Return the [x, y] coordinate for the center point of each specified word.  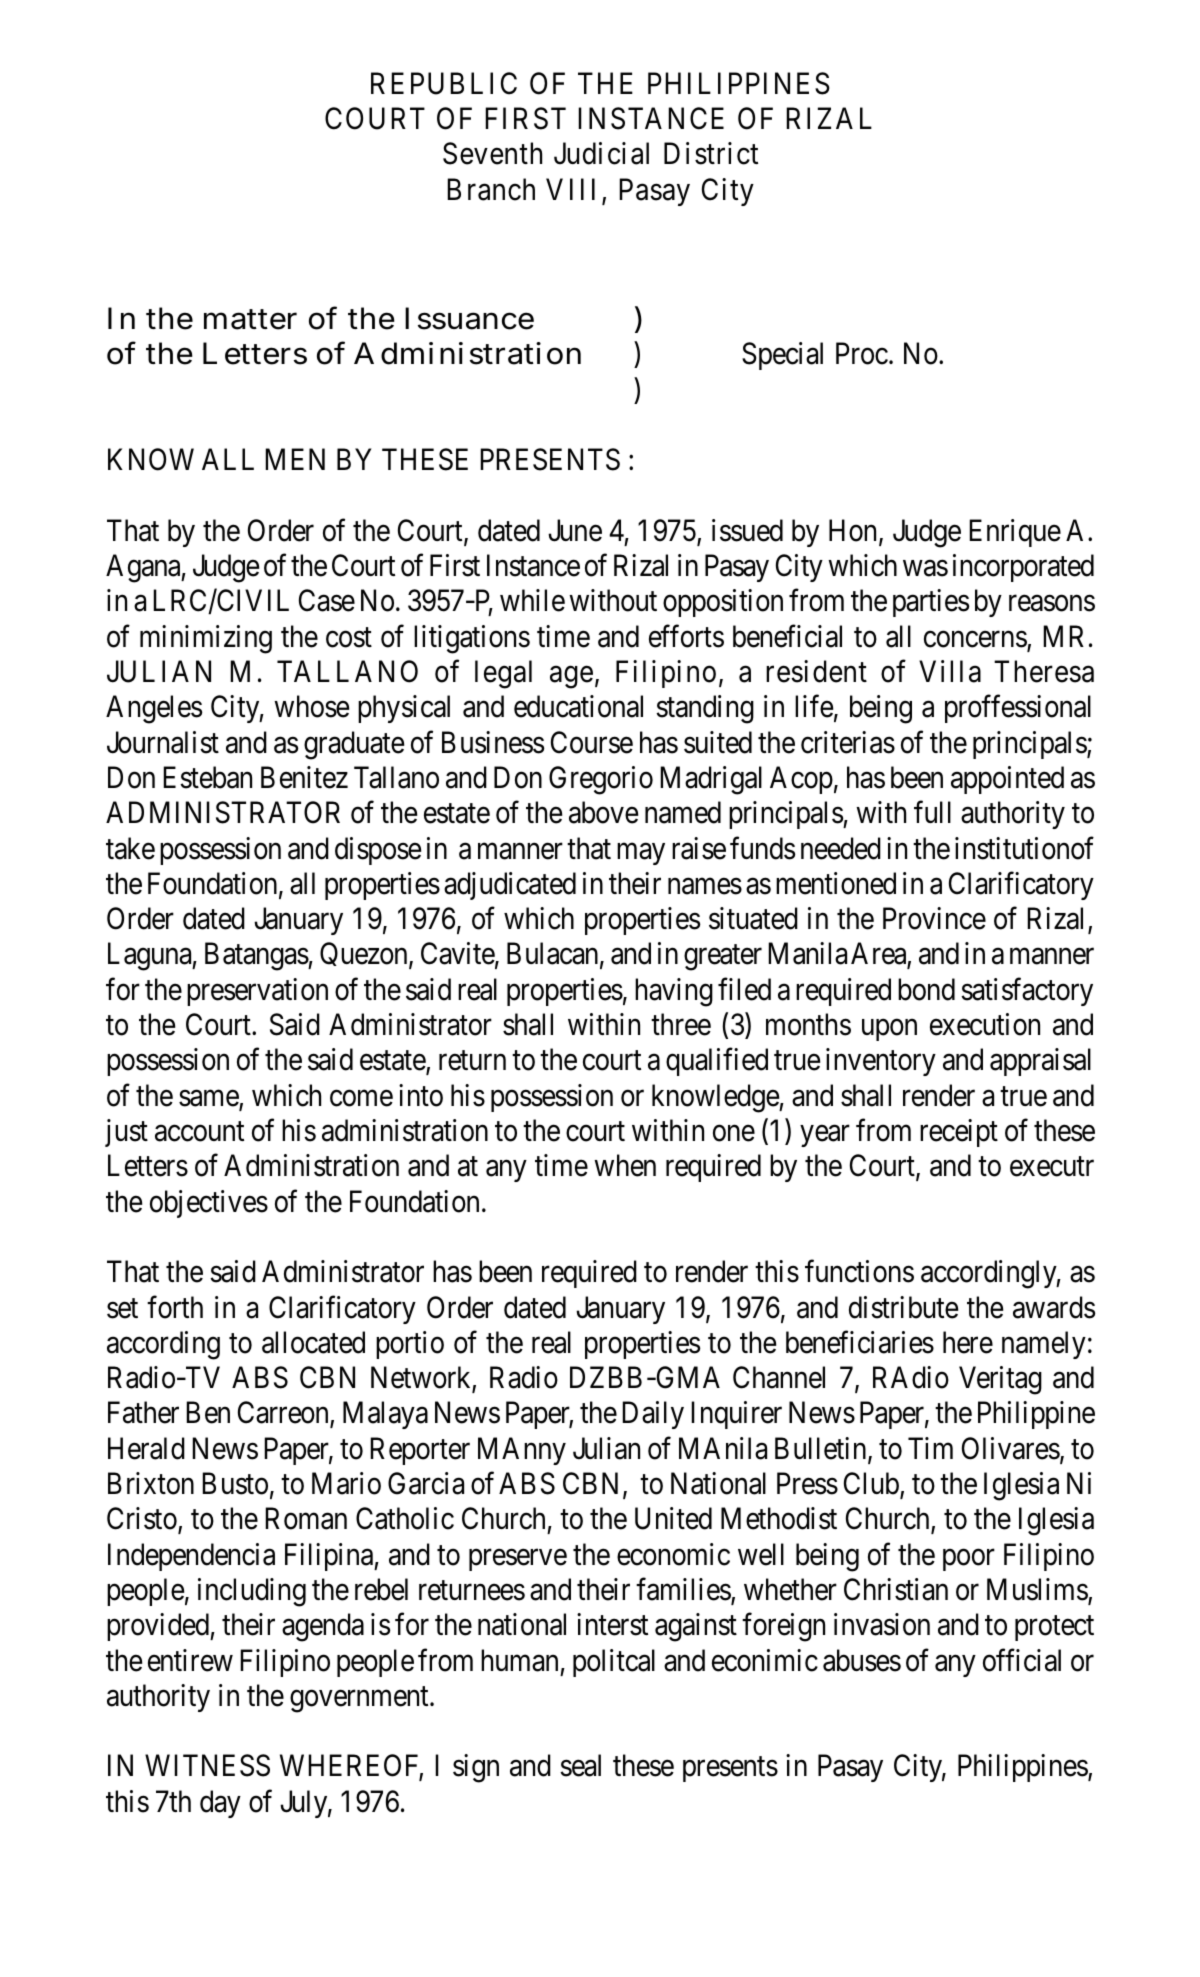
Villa [950, 671]
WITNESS [207, 1766]
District [711, 153]
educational [578, 706]
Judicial [601, 153]
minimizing [206, 639]
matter [250, 320]
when [625, 1165]
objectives [209, 1204]
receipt [959, 1133]
